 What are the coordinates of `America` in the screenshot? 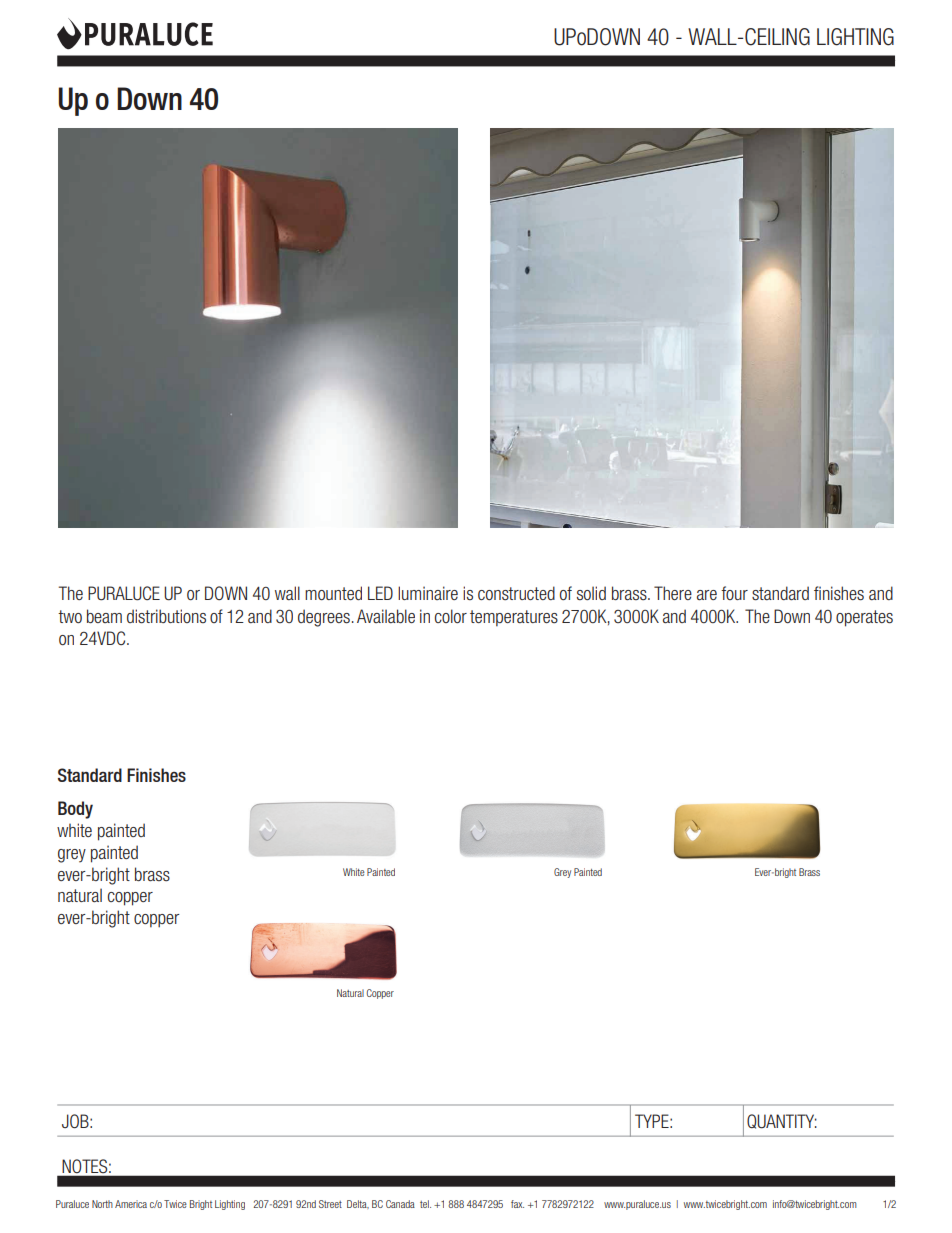 It's located at (131, 1204).
